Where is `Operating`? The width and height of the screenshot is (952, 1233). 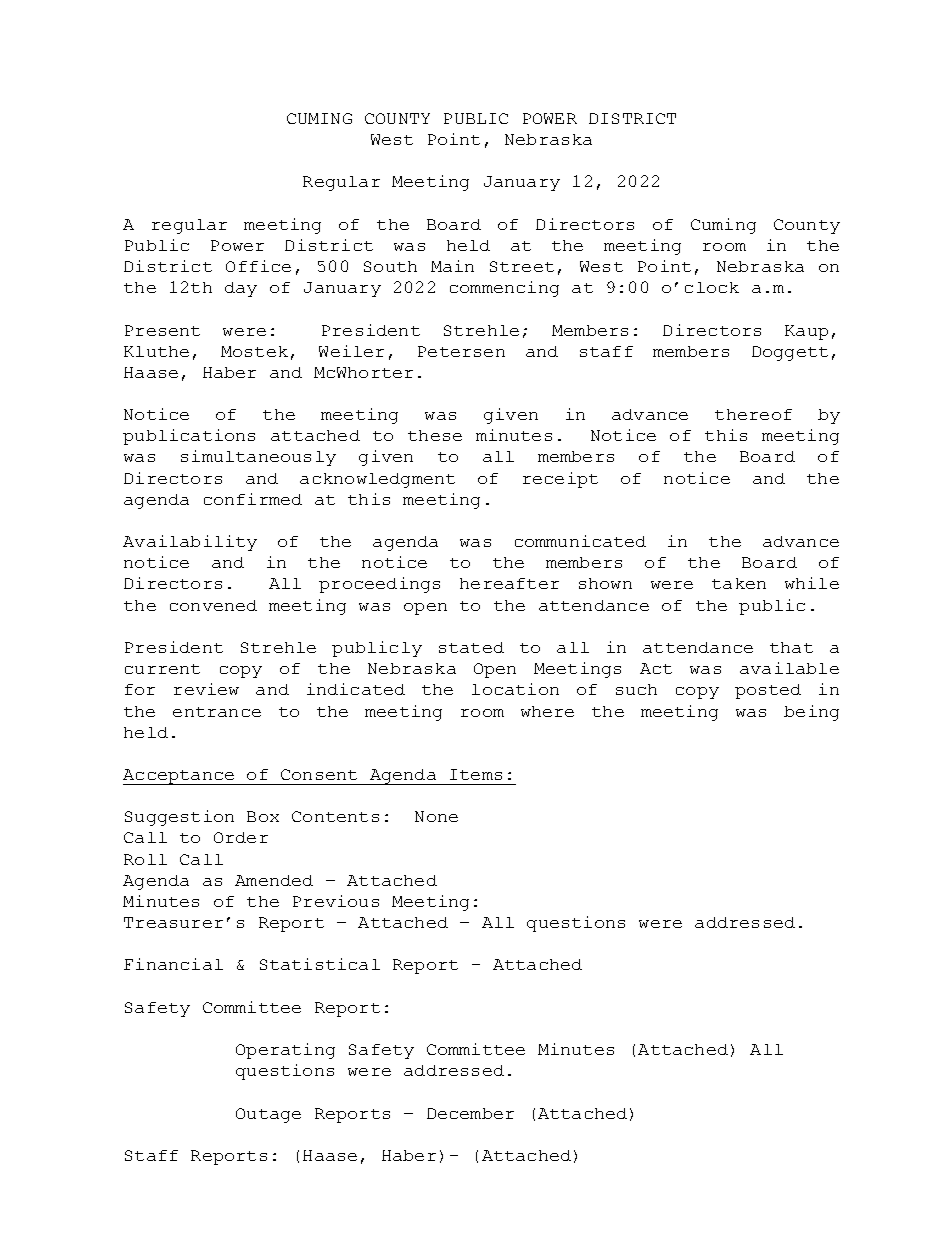
Operating is located at coordinates (285, 1051).
